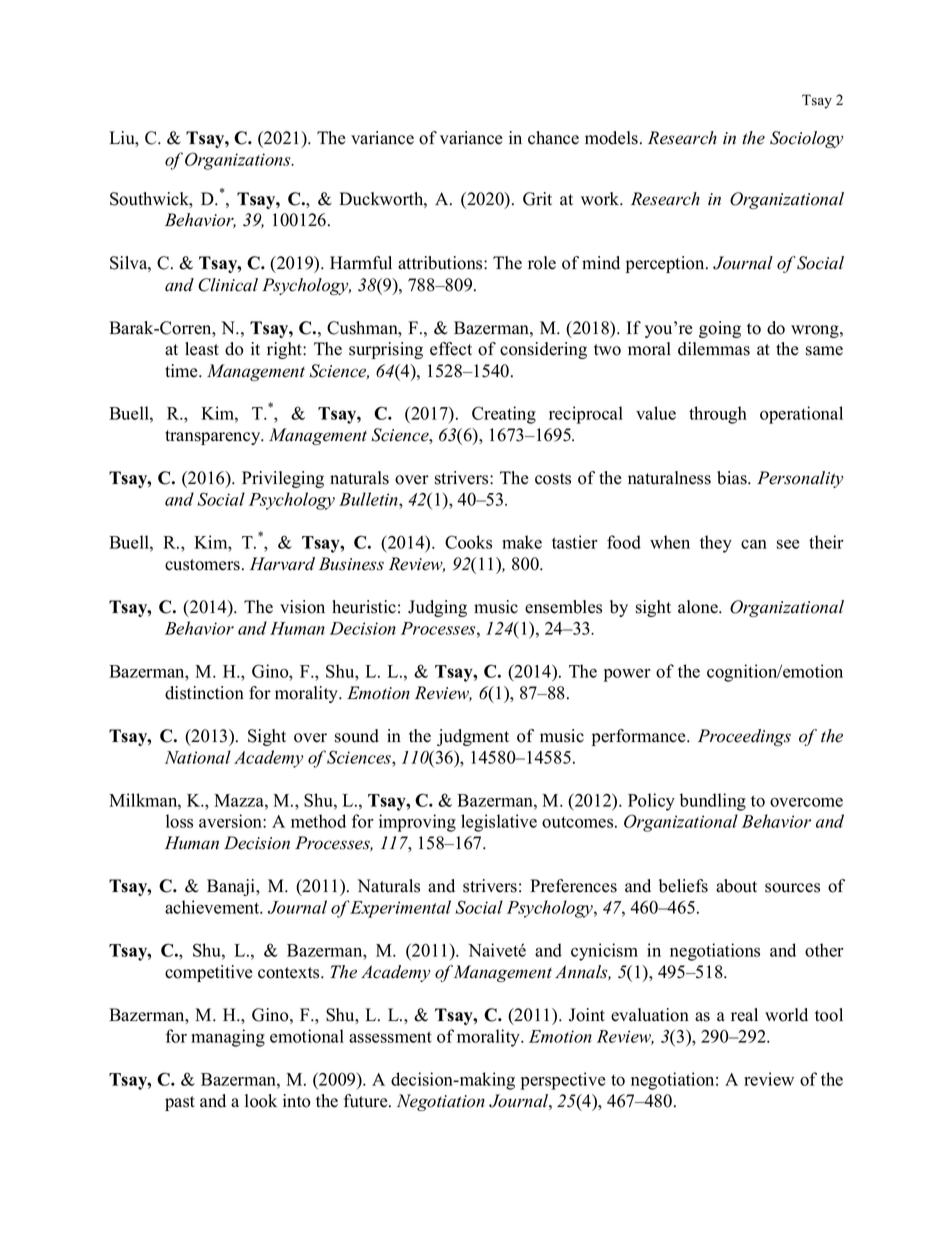 The image size is (952, 1233). I want to click on Grit, so click(537, 199).
